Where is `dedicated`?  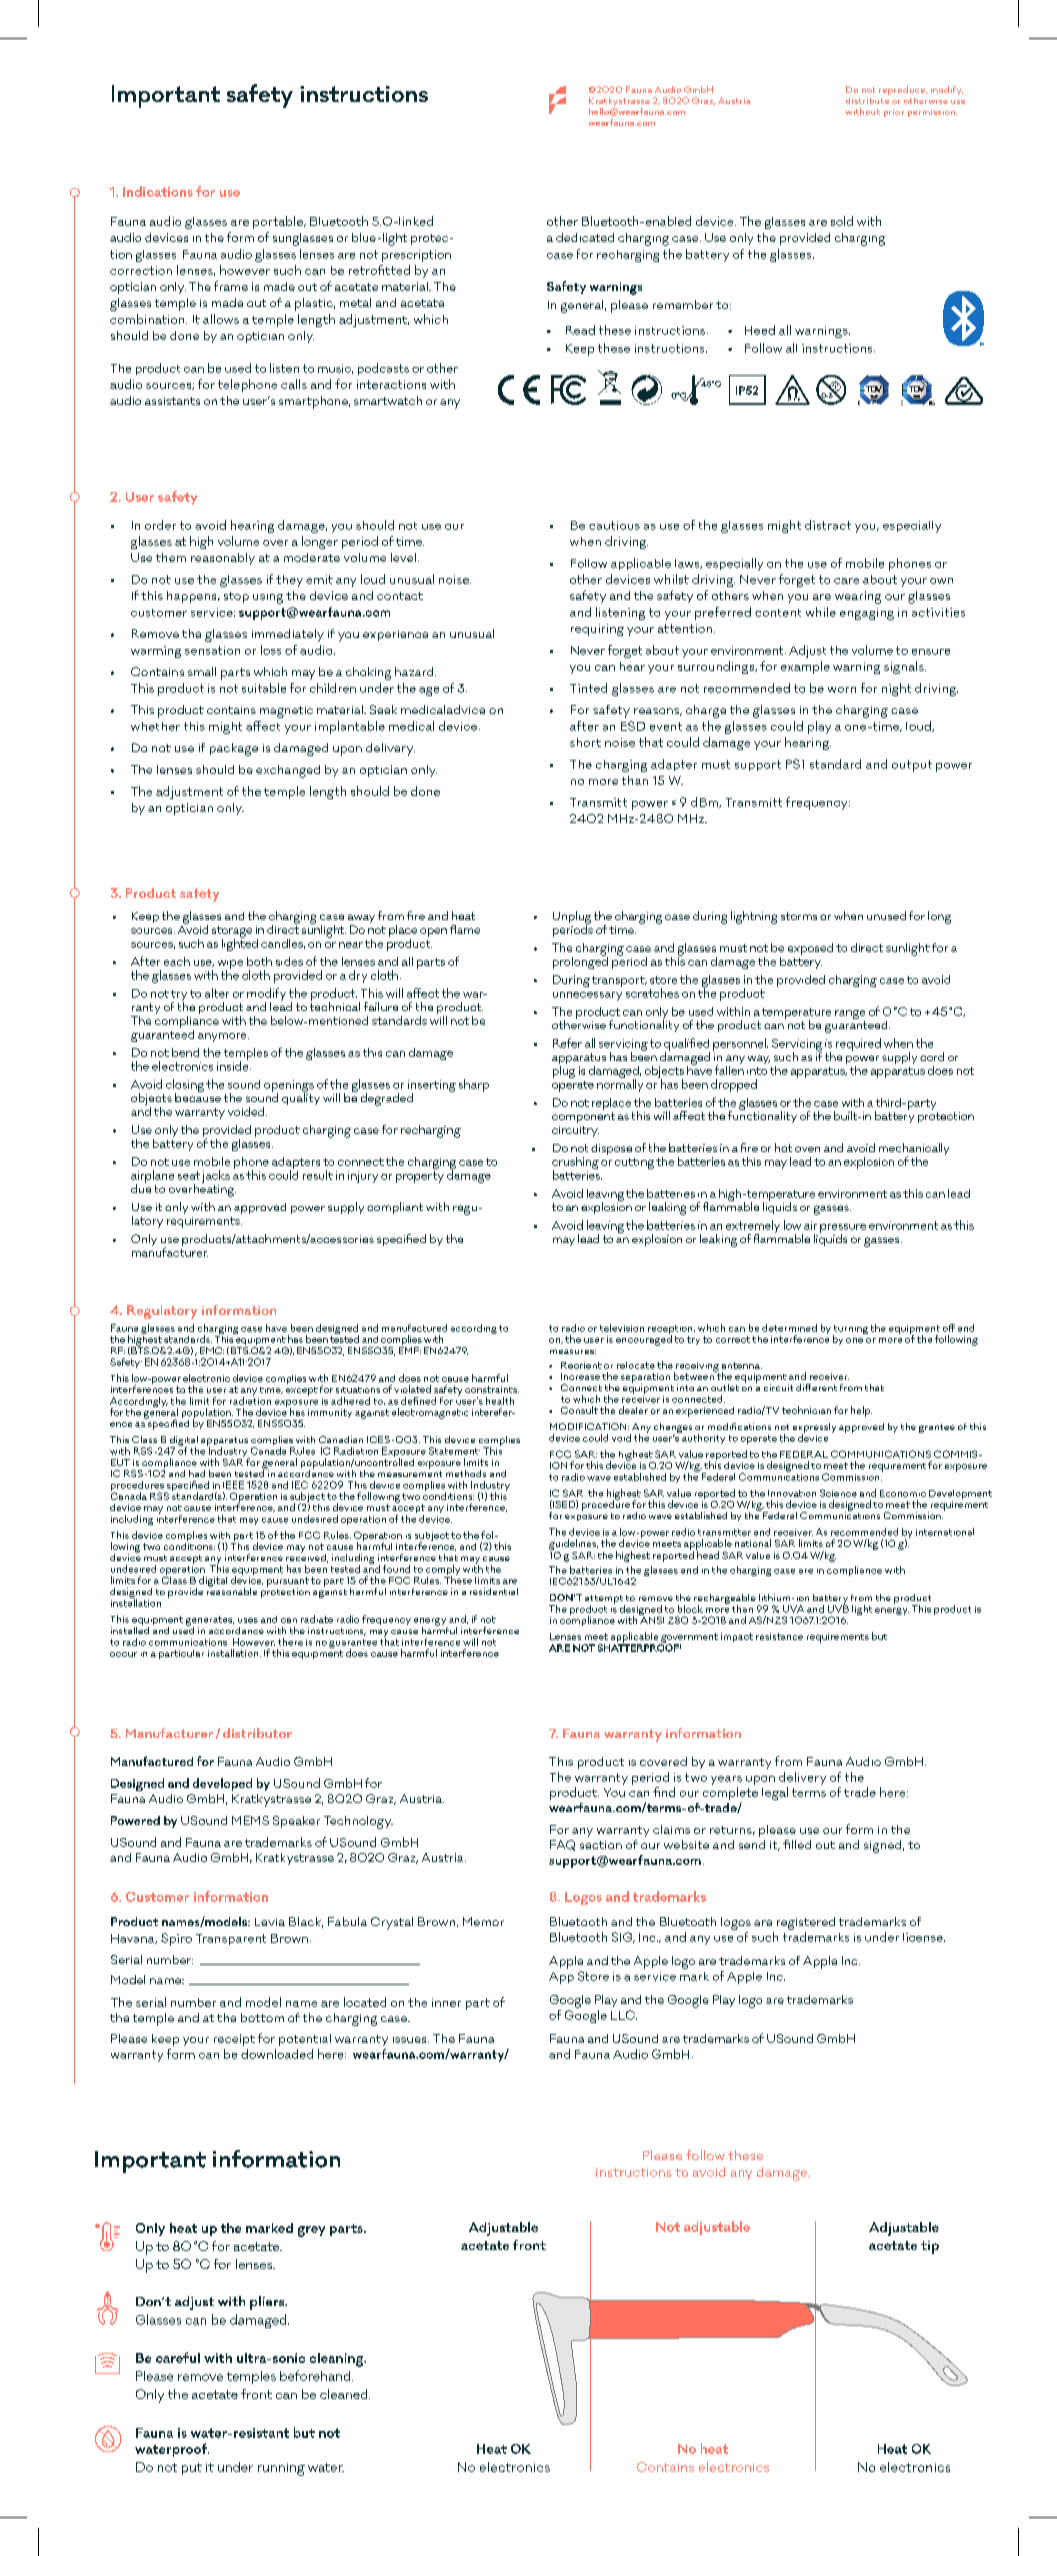 dedicated is located at coordinates (585, 237).
